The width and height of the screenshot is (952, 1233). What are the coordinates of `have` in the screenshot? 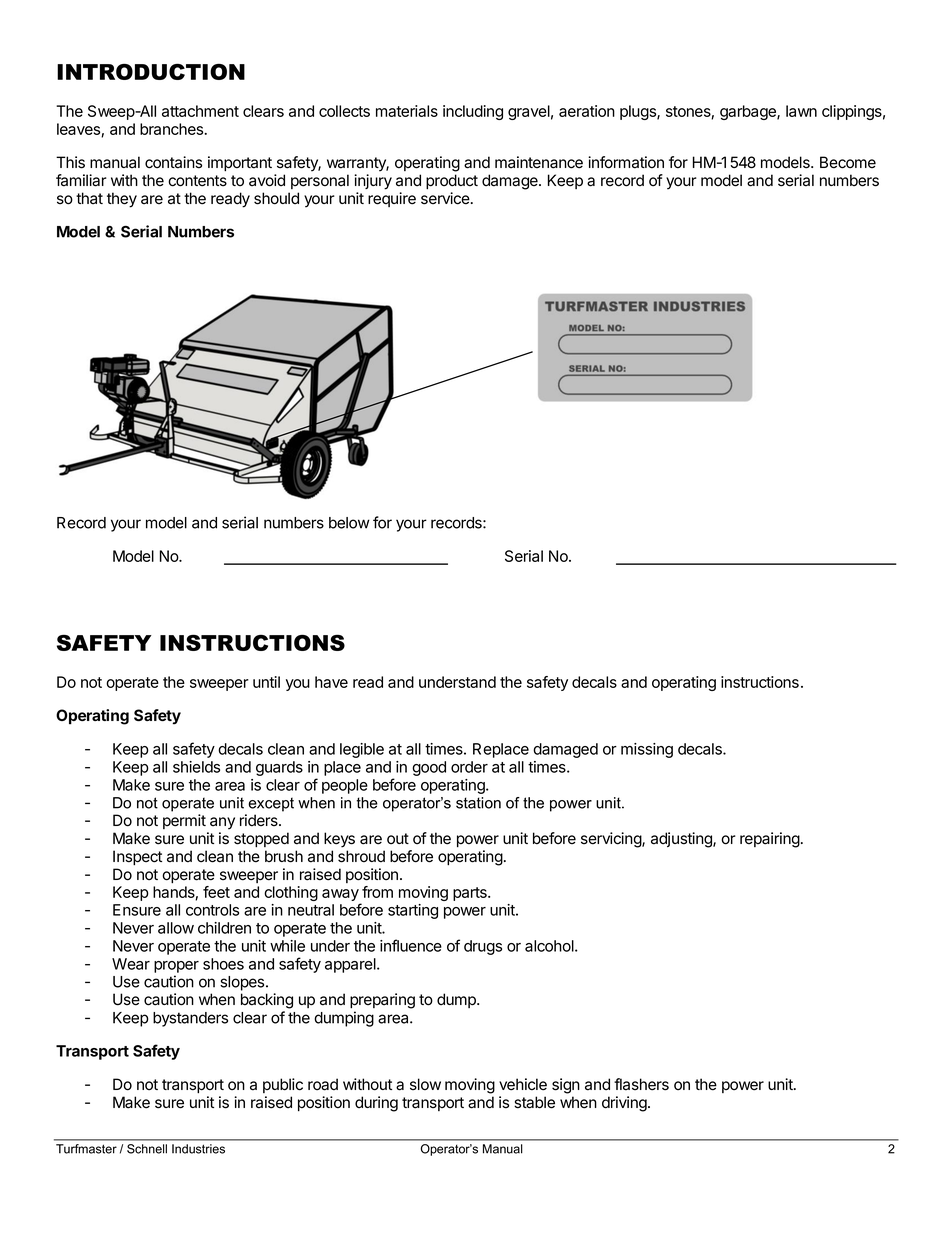 It's located at (331, 682).
